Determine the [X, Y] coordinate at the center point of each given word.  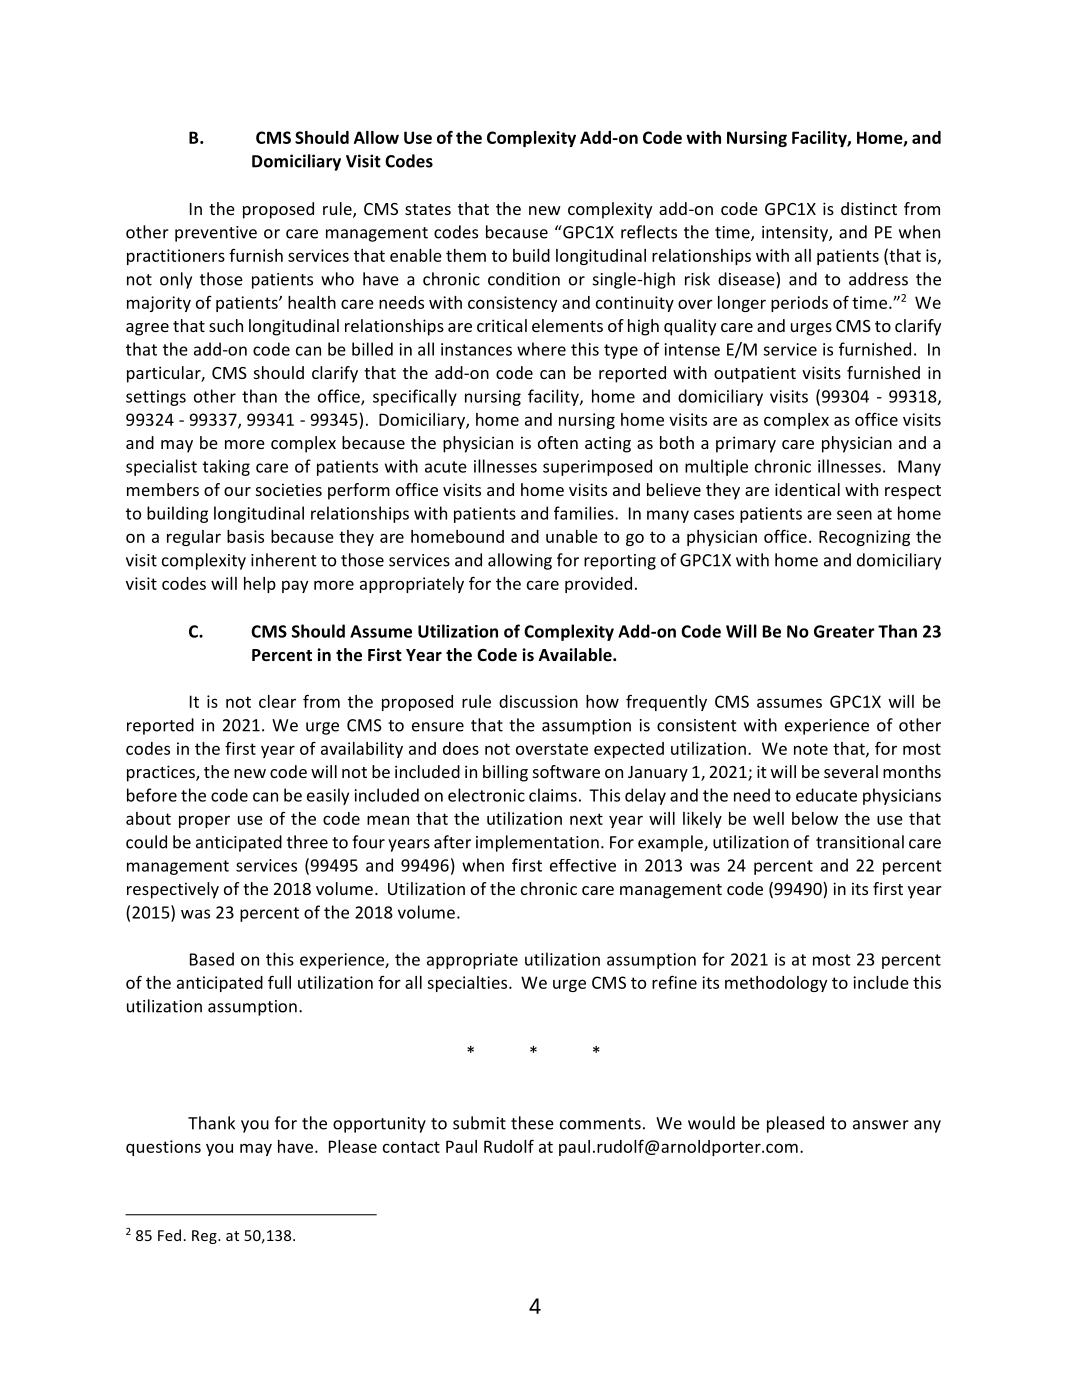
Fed [169, 1235]
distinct [869, 208]
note [811, 749]
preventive [216, 234]
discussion [538, 701]
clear [277, 701]
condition [524, 279]
